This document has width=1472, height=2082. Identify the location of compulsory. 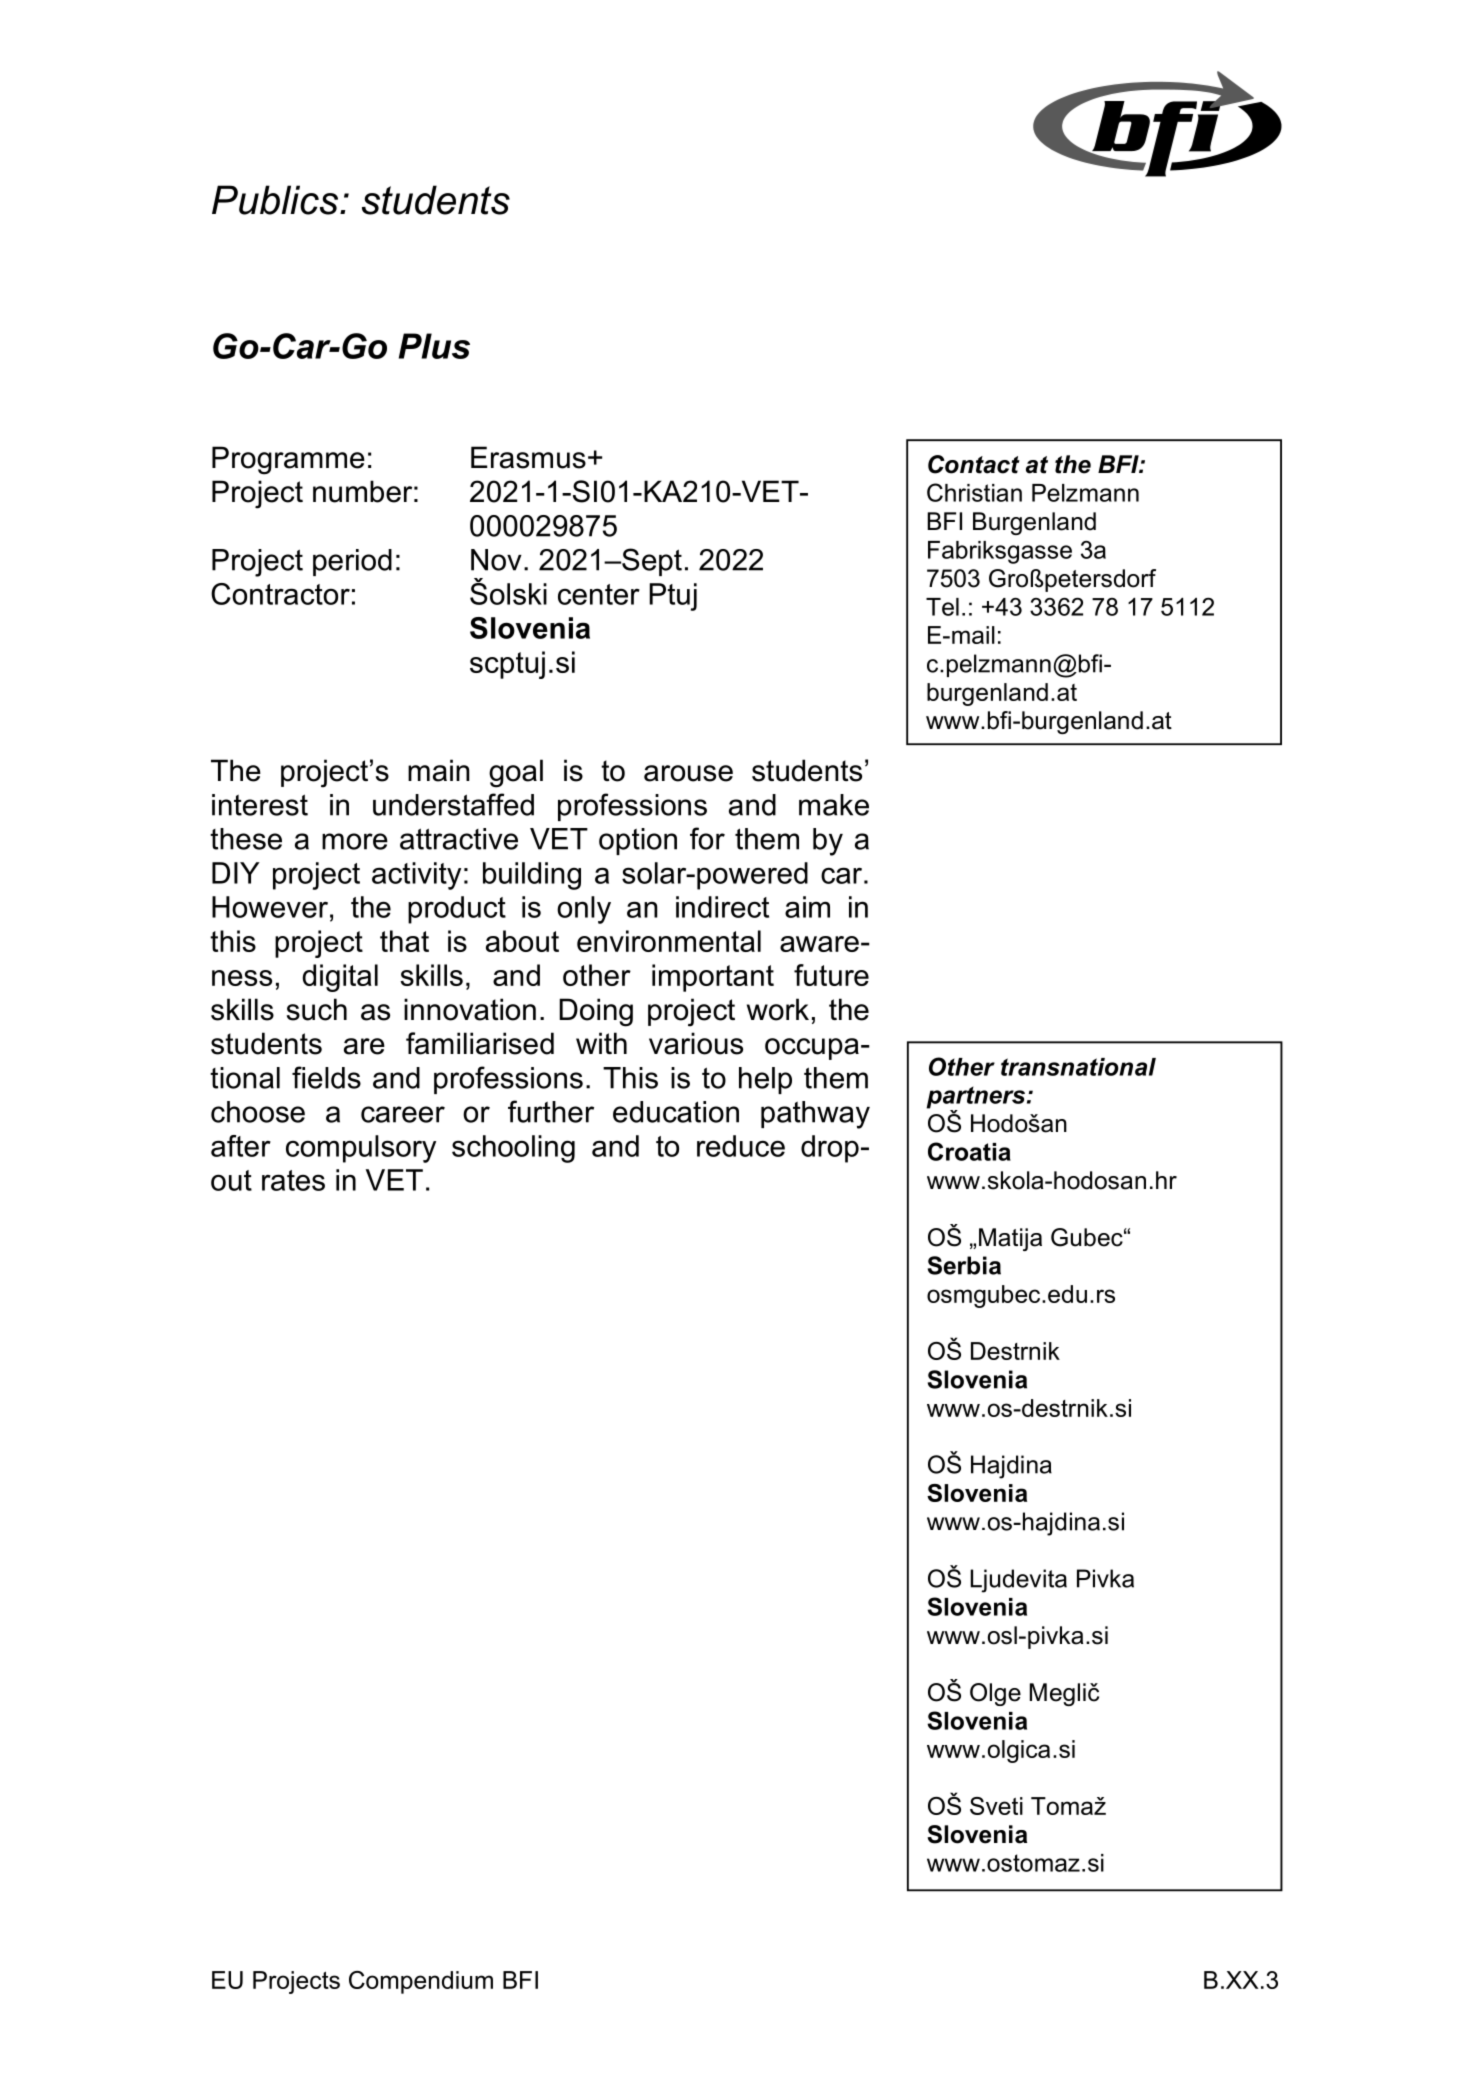
(361, 1149).
